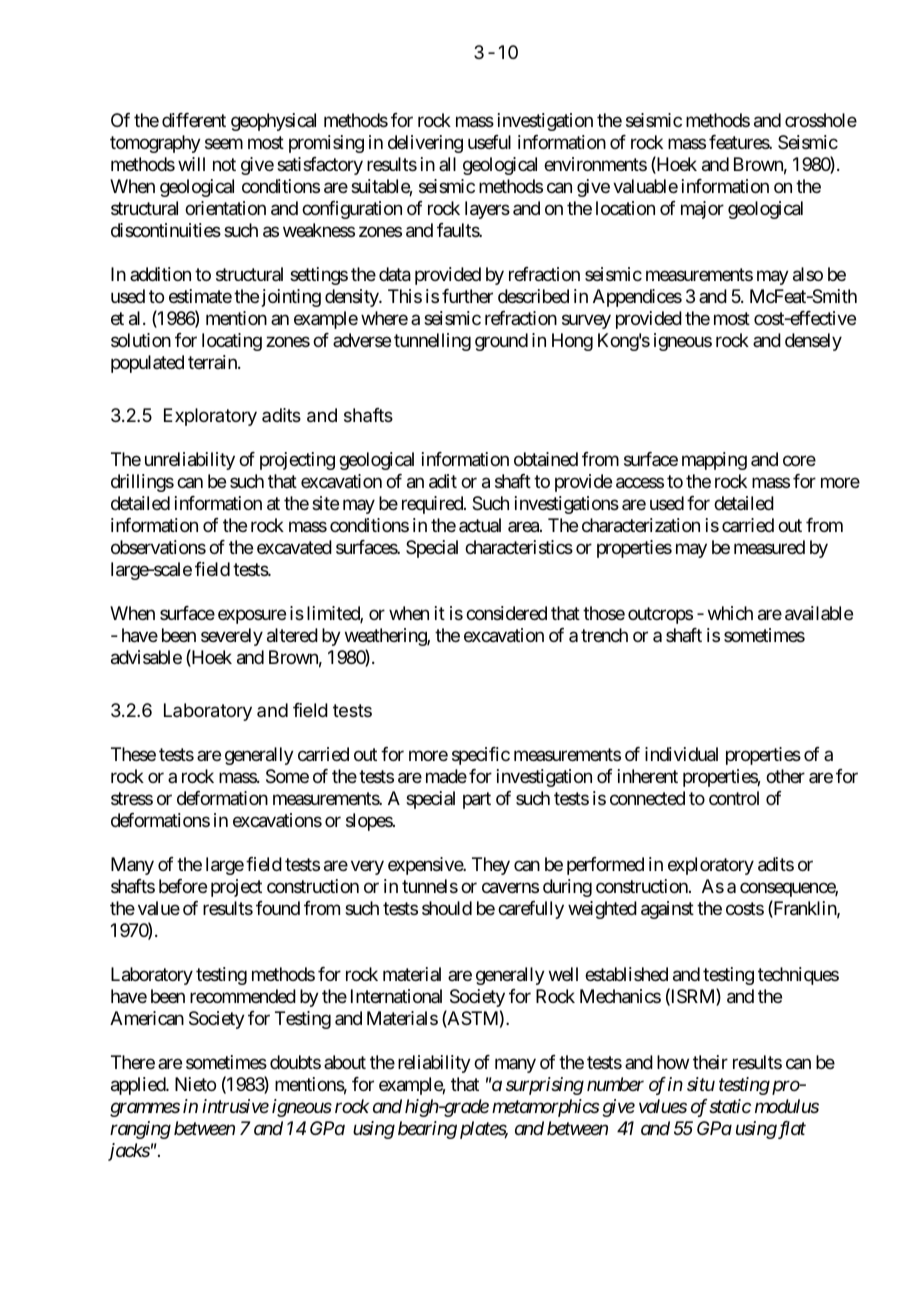 The height and width of the screenshot is (1308, 924). What do you see at coordinates (183, 886) in the screenshot?
I see `before` at bounding box center [183, 886].
